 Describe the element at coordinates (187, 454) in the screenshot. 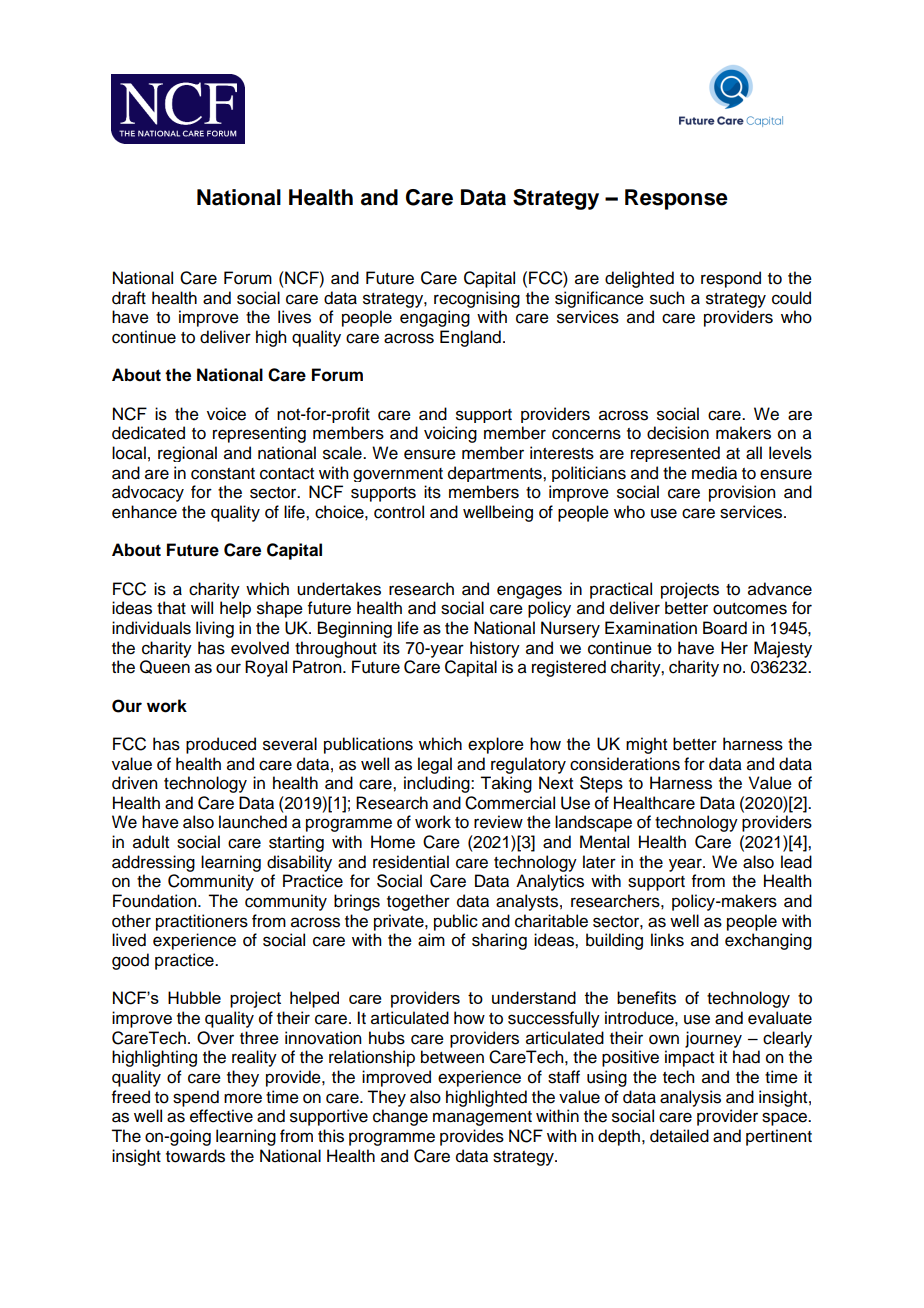

I see `regional` at that location.
